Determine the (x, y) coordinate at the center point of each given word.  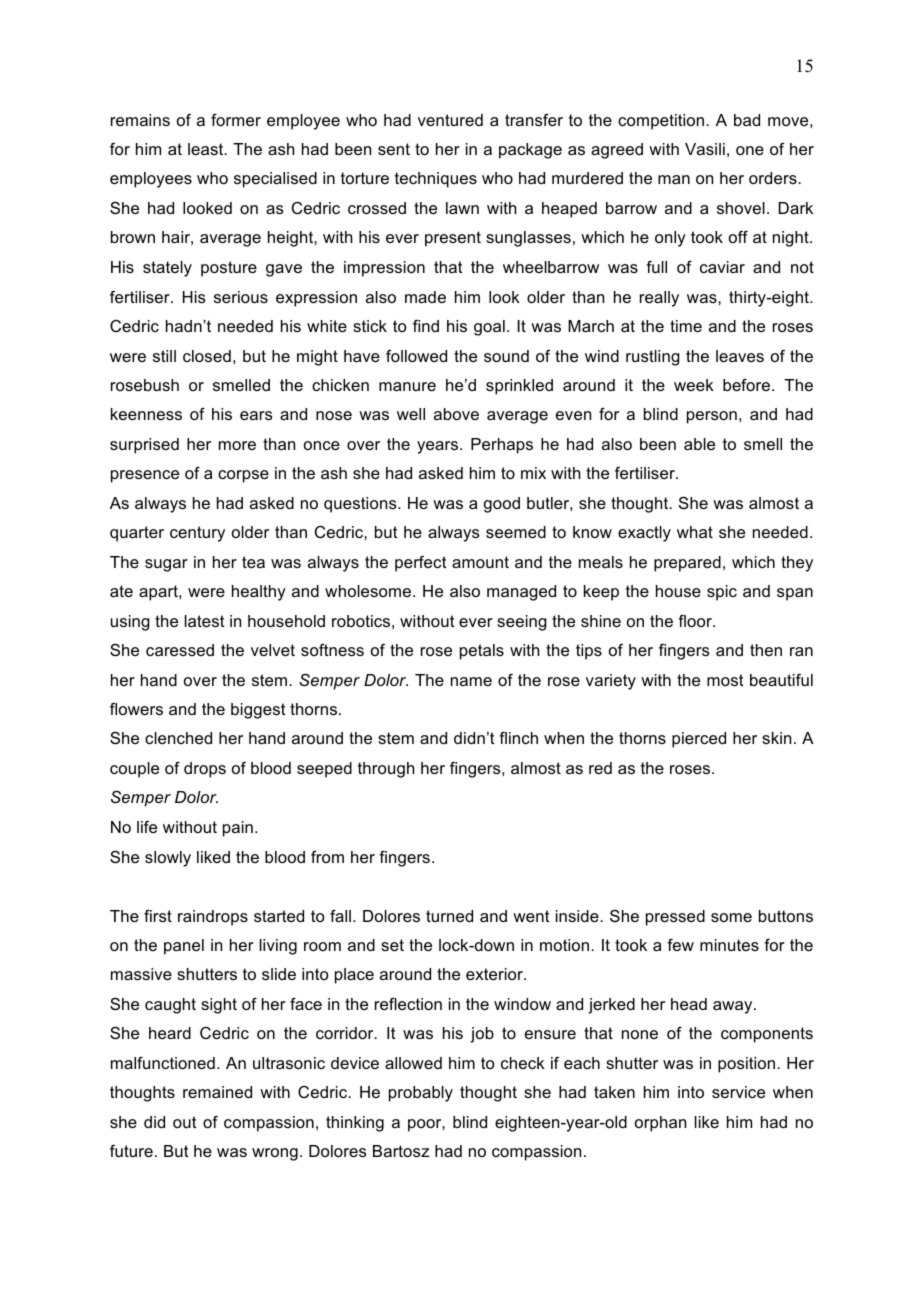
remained (217, 1092)
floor (696, 621)
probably (421, 1094)
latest (205, 621)
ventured (450, 120)
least (207, 149)
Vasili (705, 149)
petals (482, 652)
